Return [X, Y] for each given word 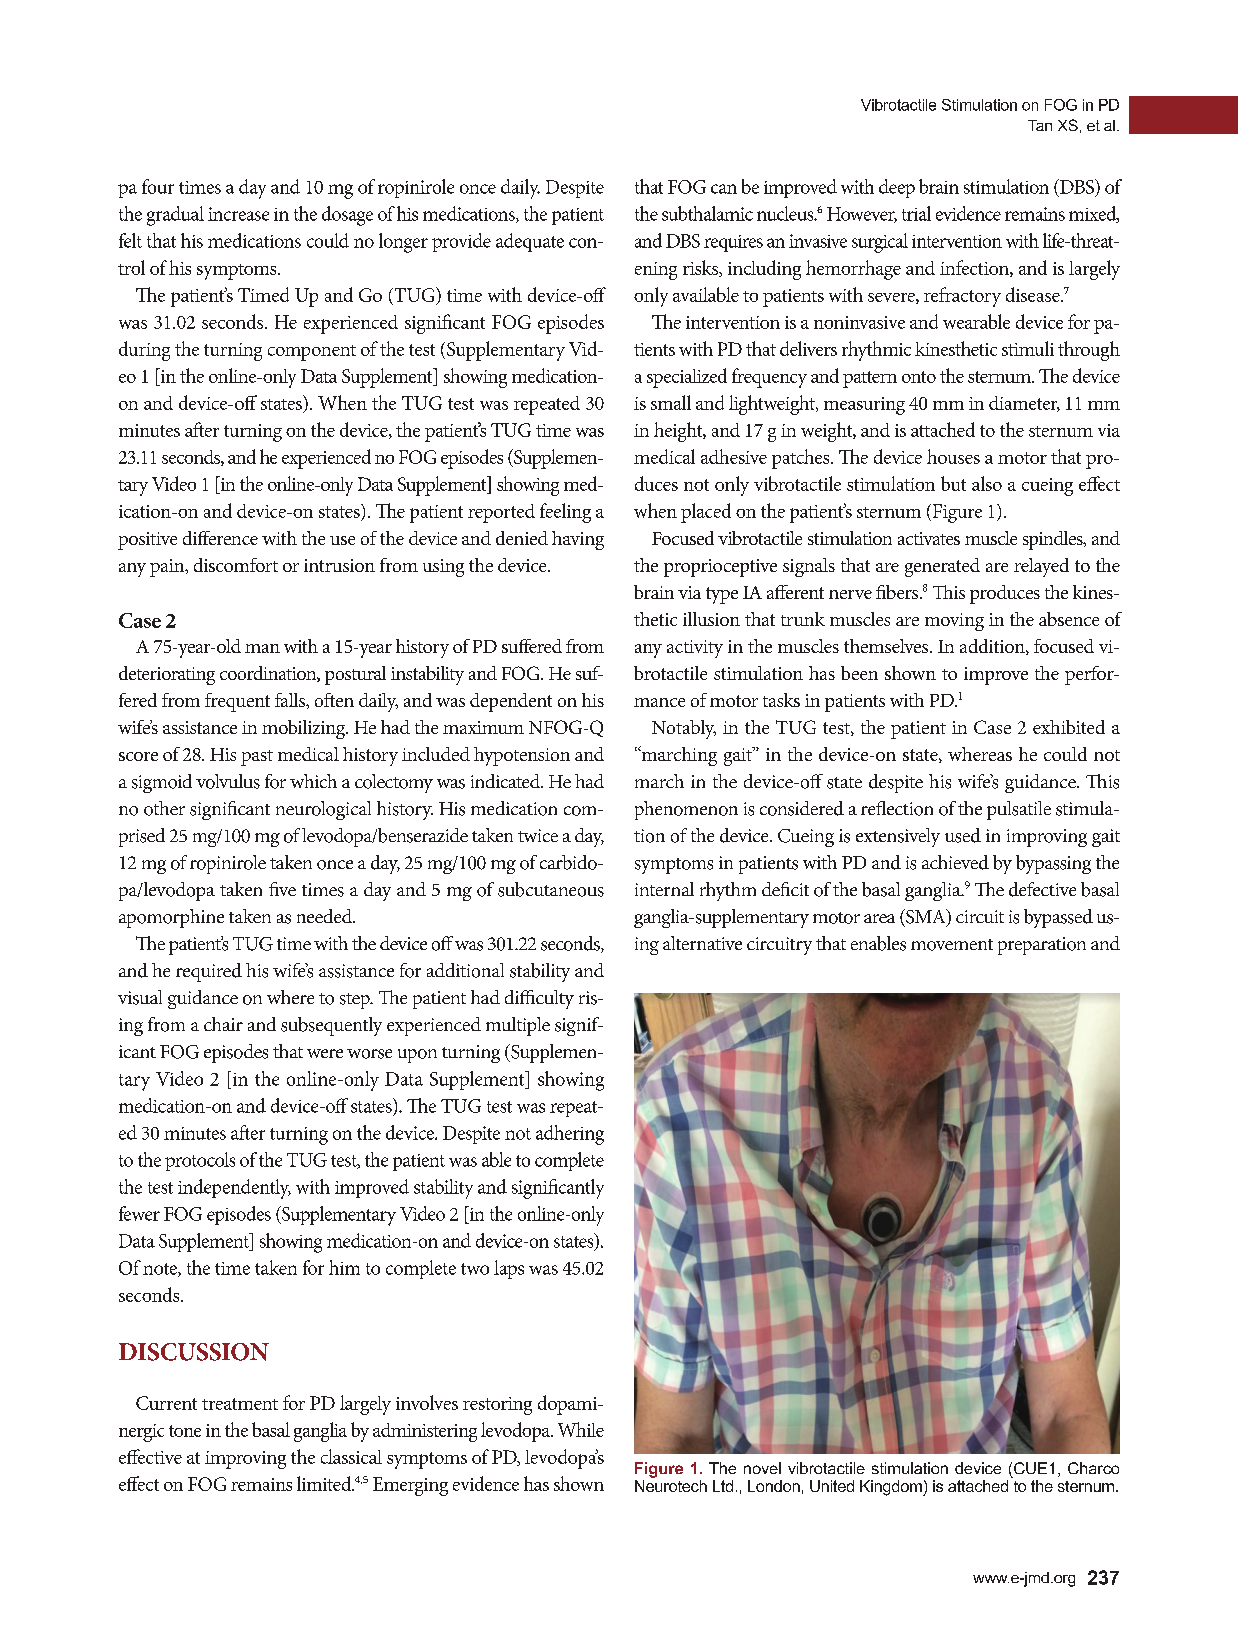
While [581, 1429]
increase [238, 214]
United [832, 1486]
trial [916, 213]
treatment [240, 1404]
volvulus [228, 781]
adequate [530, 242]
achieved [955, 862]
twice [538, 835]
